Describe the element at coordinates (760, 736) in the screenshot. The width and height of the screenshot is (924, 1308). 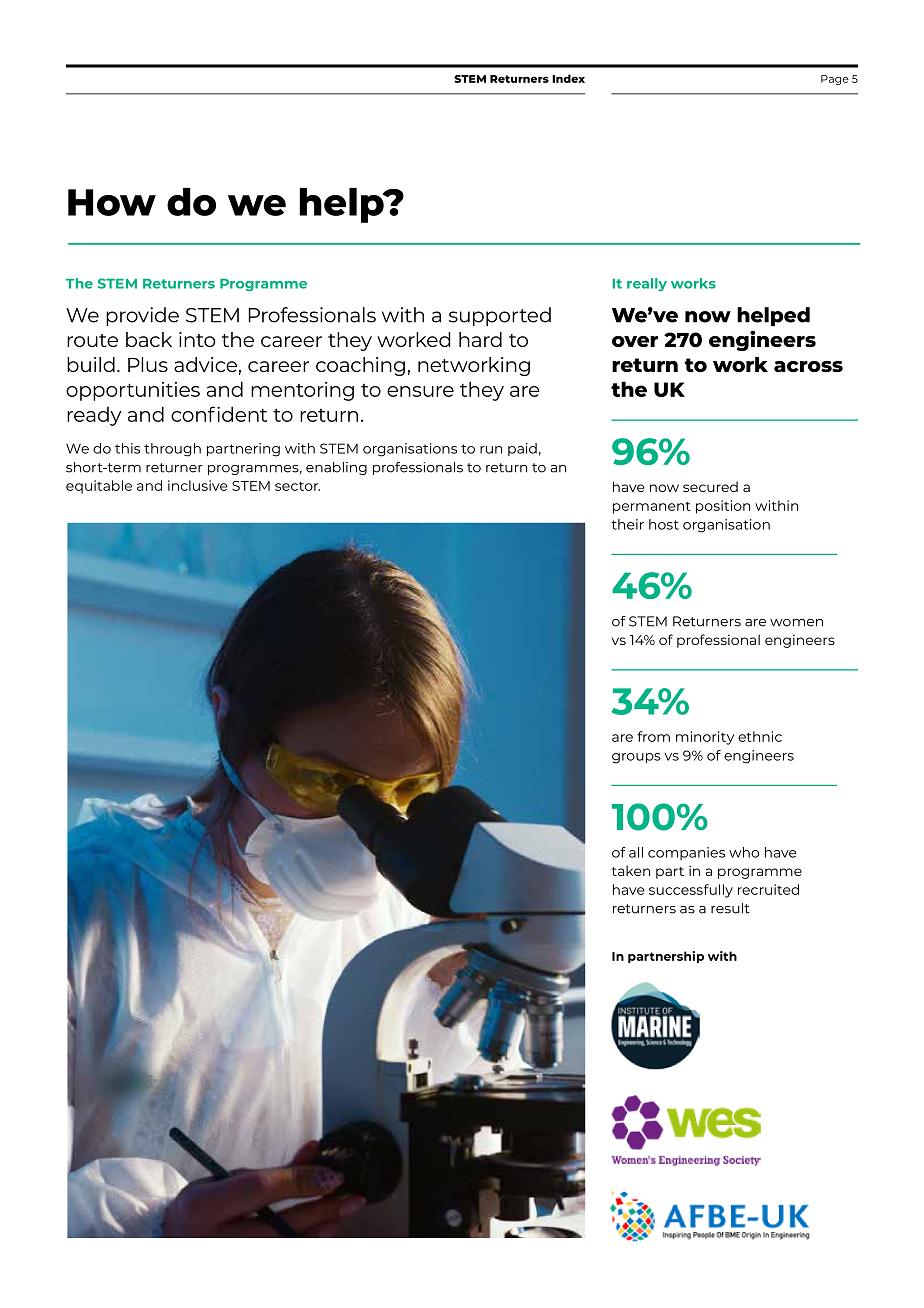
I see `ethnic` at that location.
